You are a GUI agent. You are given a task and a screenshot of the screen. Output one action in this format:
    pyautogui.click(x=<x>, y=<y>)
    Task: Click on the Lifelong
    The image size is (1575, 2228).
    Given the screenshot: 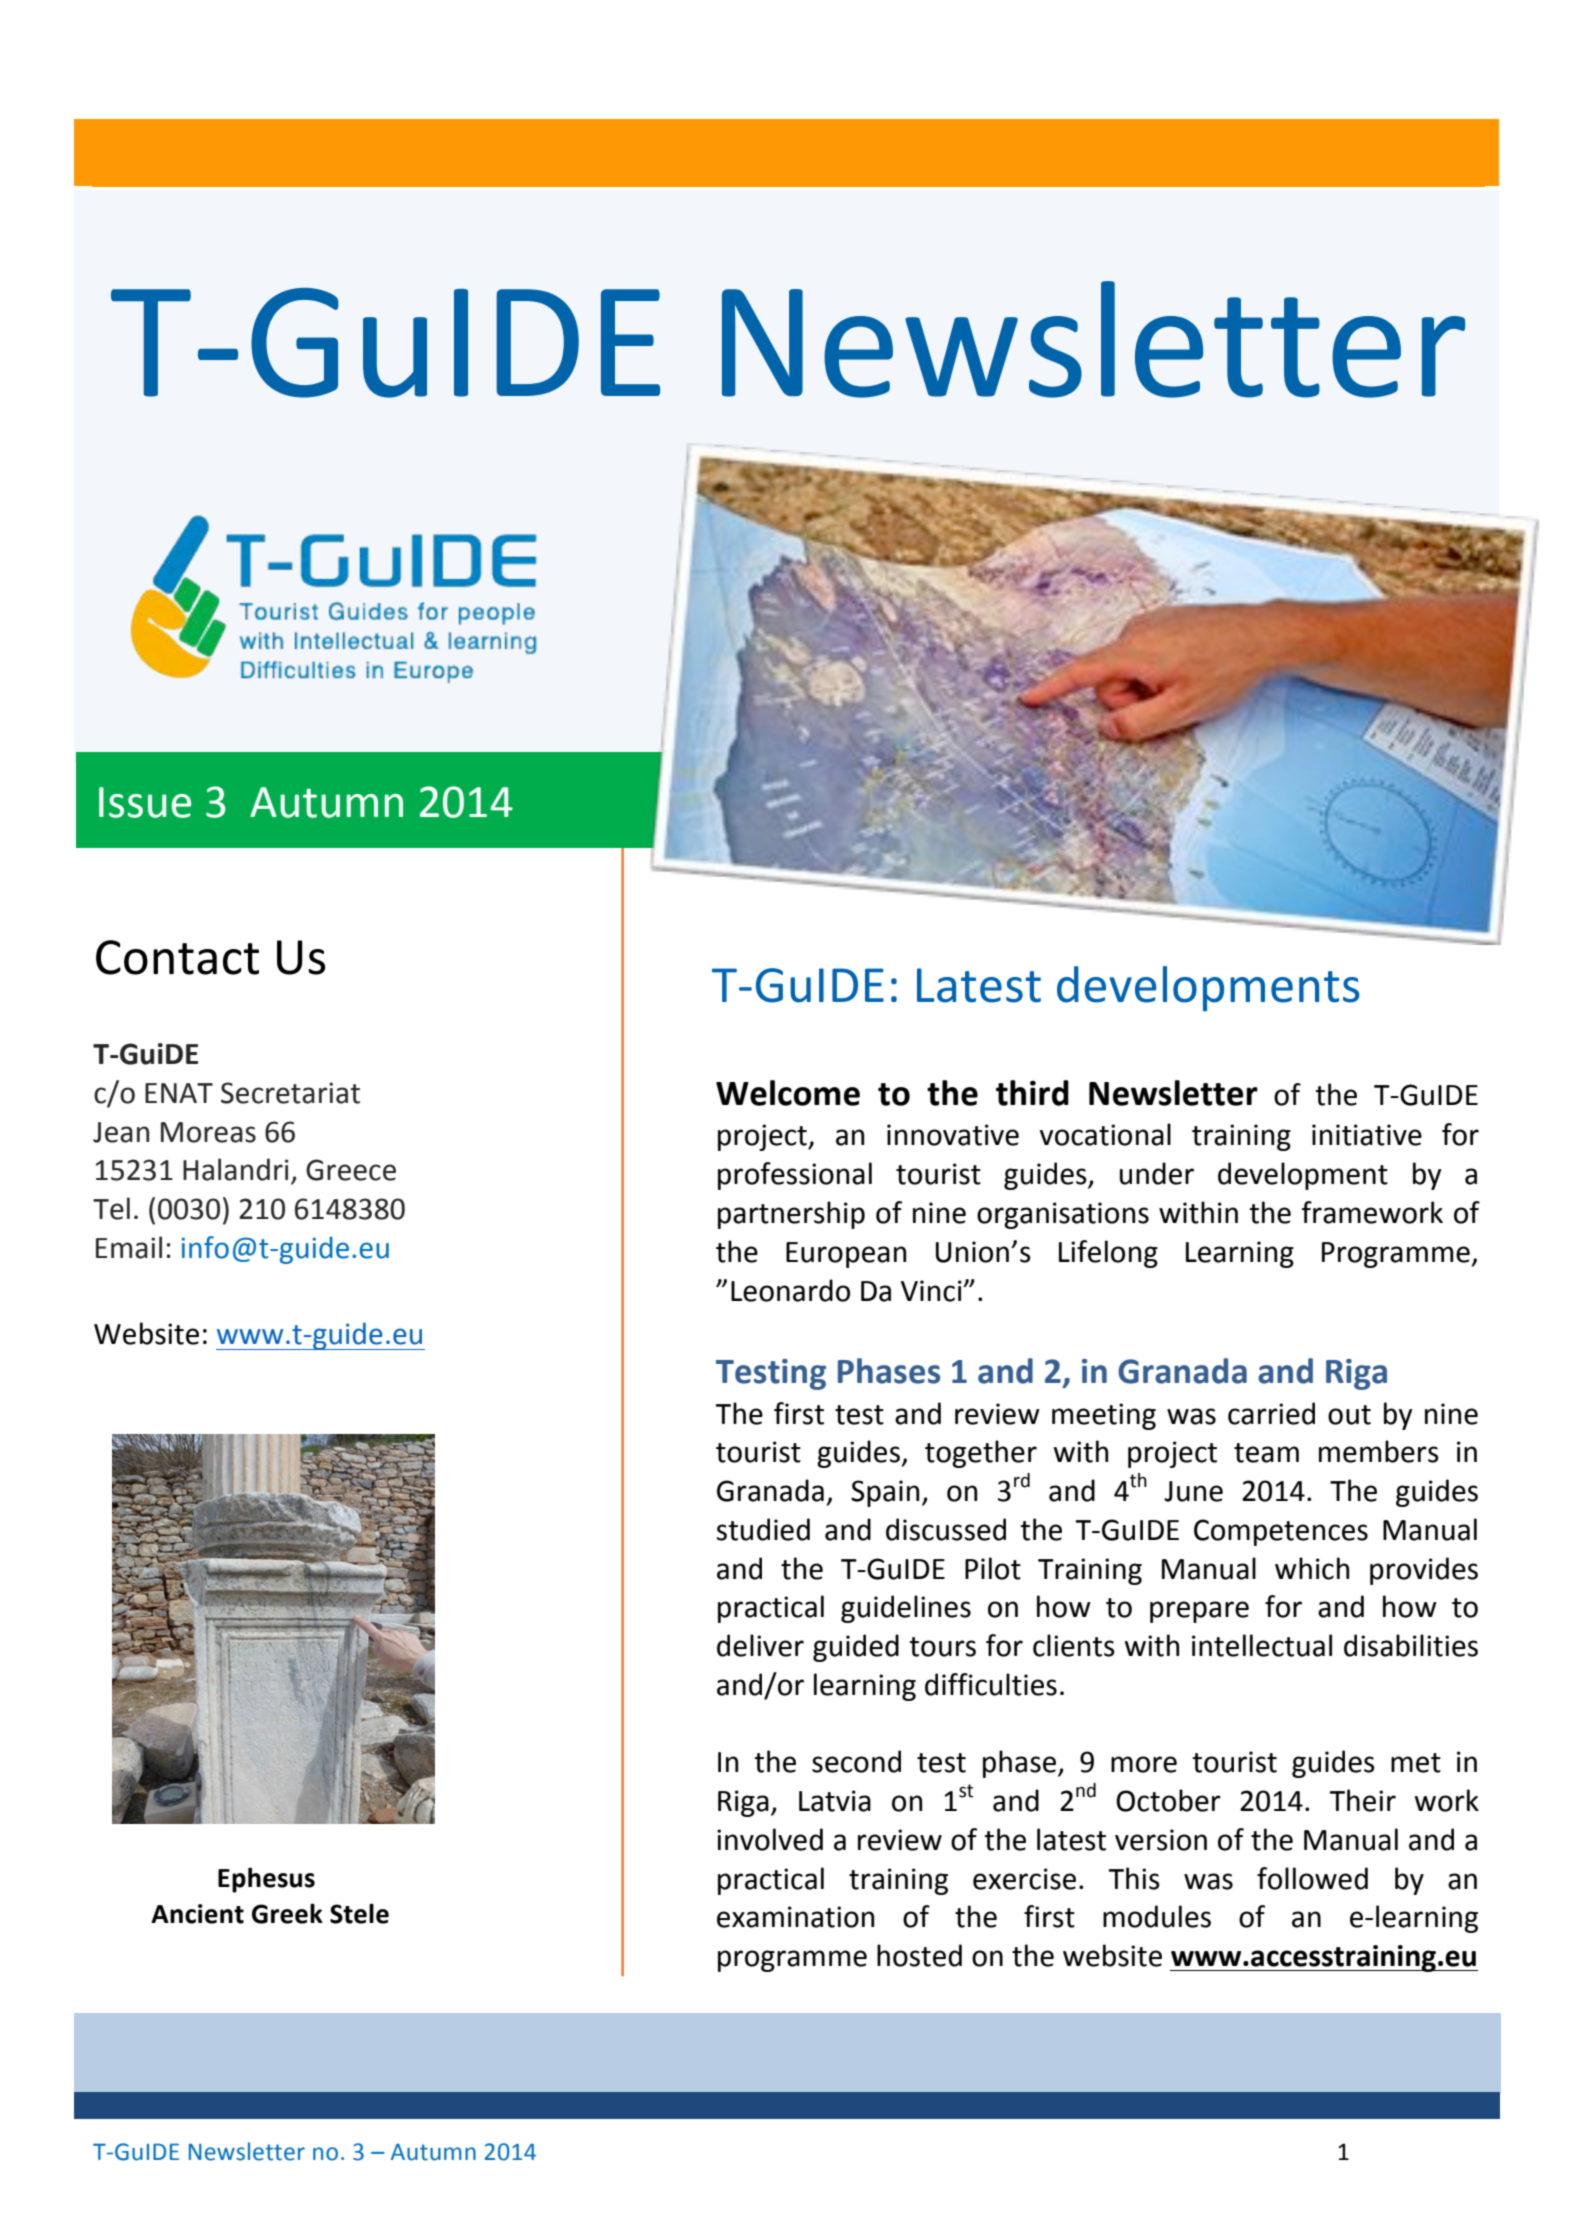 What is the action you would take?
    pyautogui.click(x=1108, y=1254)
